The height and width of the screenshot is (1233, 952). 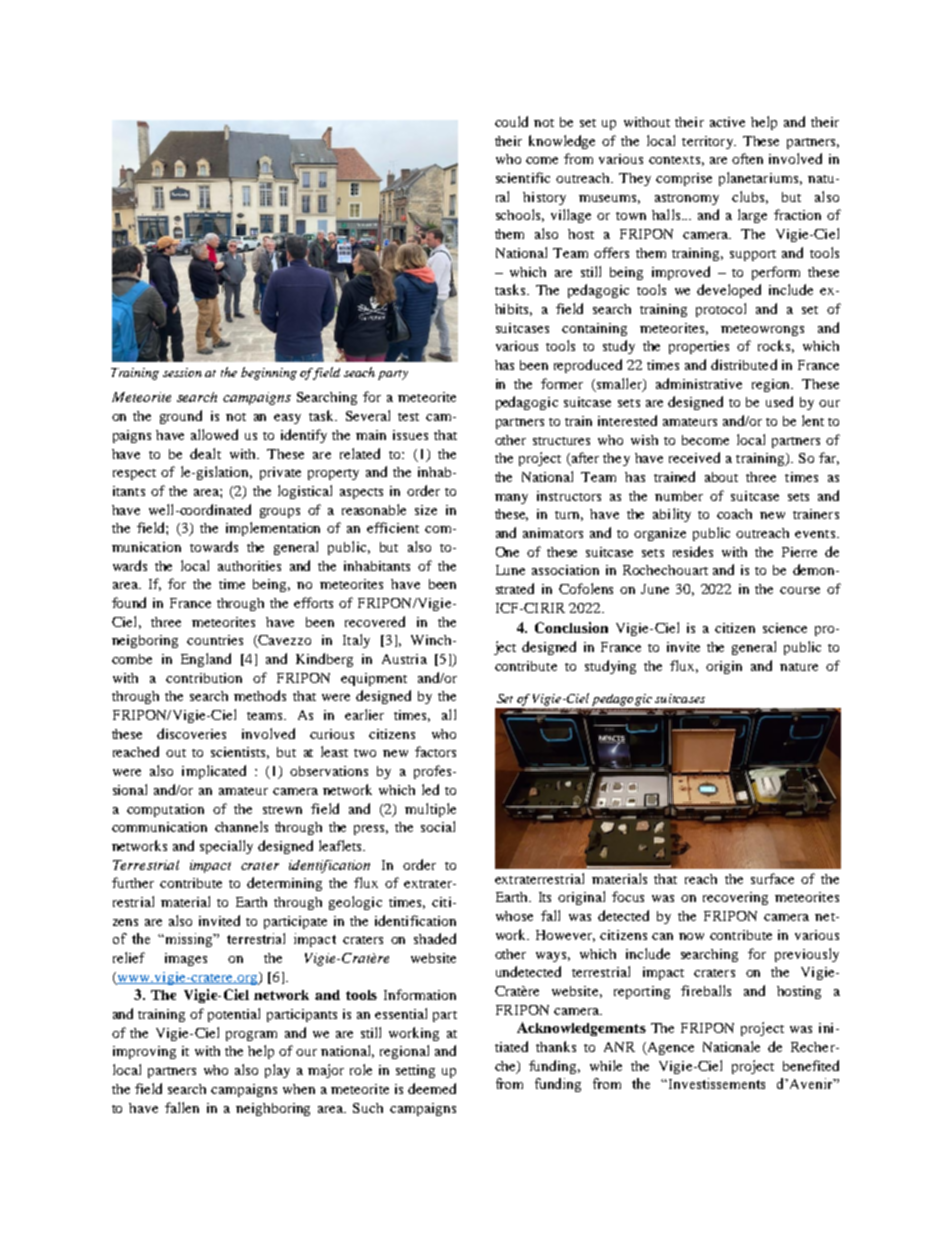 What do you see at coordinates (511, 499) in the screenshot?
I see `many` at bounding box center [511, 499].
